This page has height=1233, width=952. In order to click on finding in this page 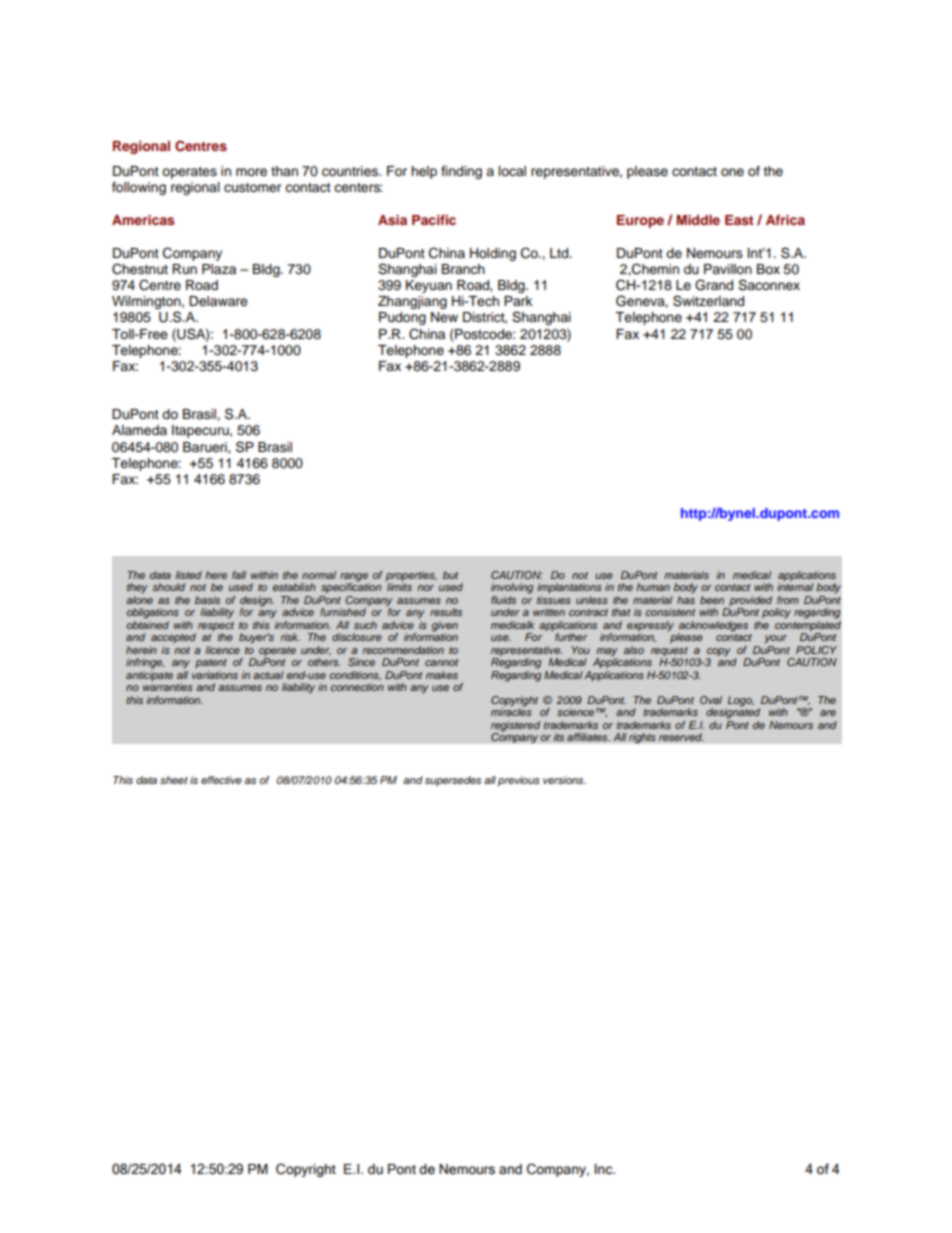, I will do `click(461, 172)`.
